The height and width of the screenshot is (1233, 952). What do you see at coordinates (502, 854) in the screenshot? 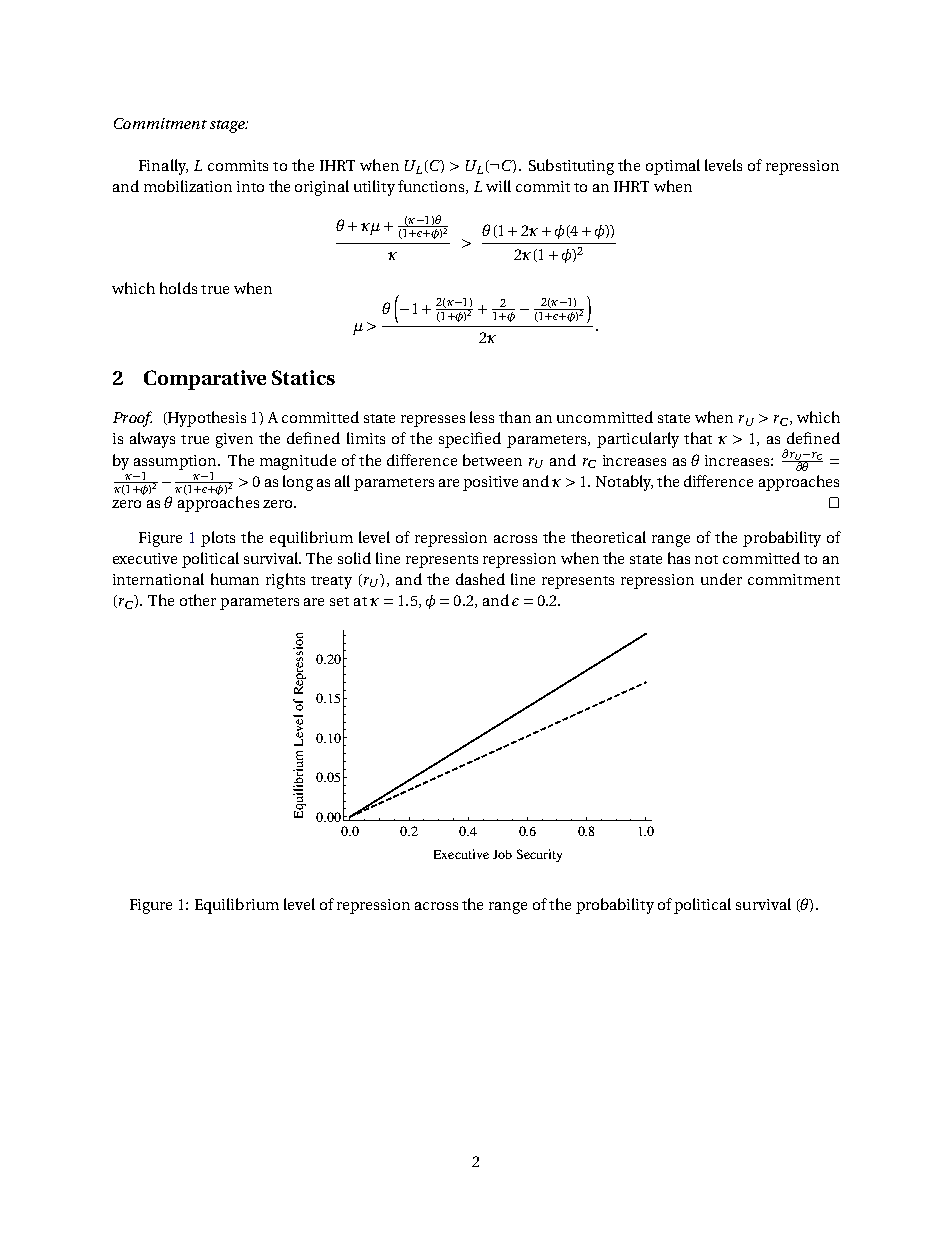
I see `Job` at bounding box center [502, 854].
